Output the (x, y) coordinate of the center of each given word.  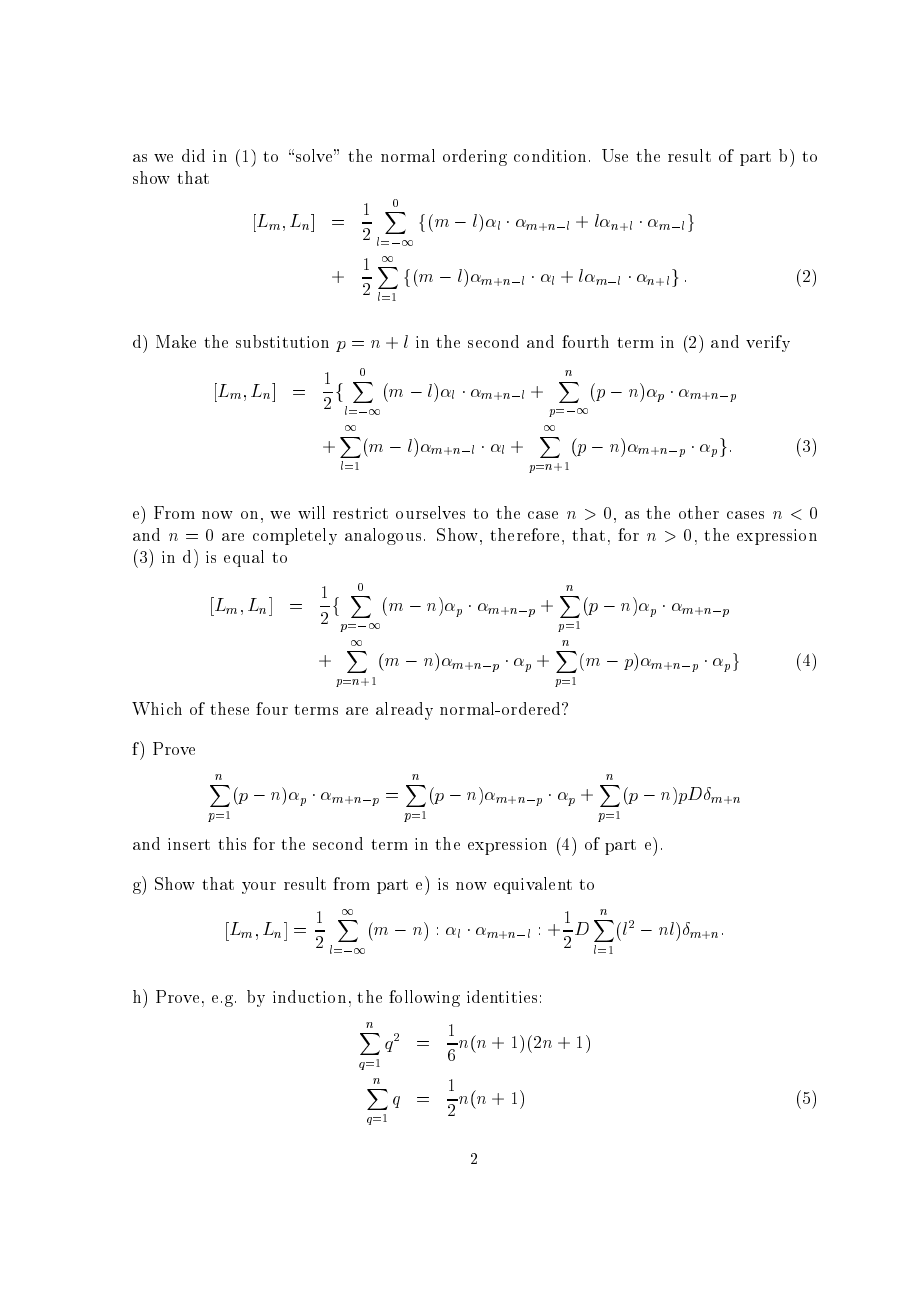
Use (615, 155)
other (699, 512)
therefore (526, 535)
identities (502, 996)
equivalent (533, 885)
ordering (475, 157)
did (193, 155)
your (259, 888)
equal (244, 558)
